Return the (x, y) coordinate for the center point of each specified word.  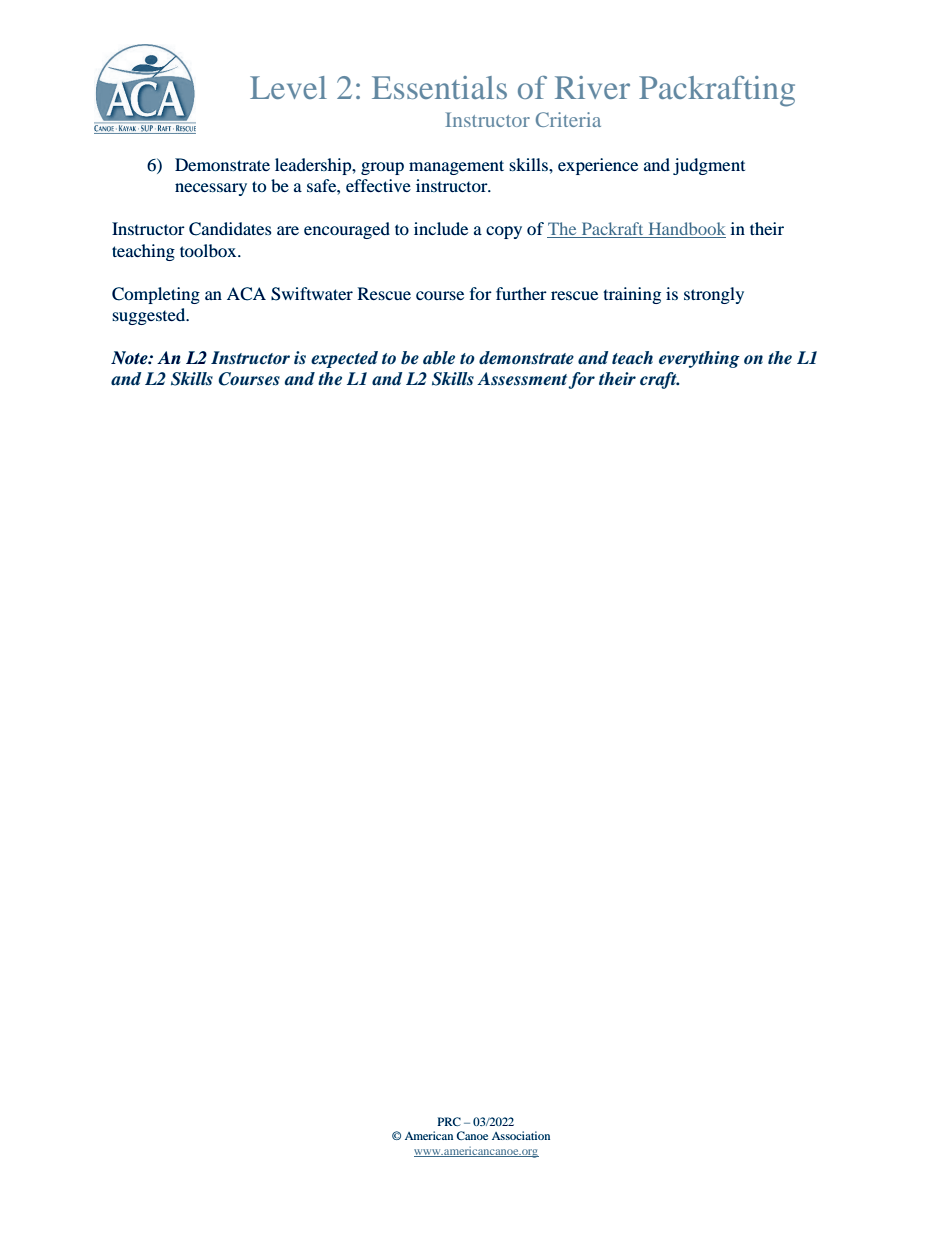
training (632, 295)
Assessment (523, 380)
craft (659, 380)
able (439, 358)
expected (344, 359)
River (592, 87)
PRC (449, 1121)
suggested (150, 316)
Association (521, 1135)
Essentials (439, 87)
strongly (714, 295)
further (521, 293)
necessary (211, 189)
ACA (246, 294)
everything (699, 359)
